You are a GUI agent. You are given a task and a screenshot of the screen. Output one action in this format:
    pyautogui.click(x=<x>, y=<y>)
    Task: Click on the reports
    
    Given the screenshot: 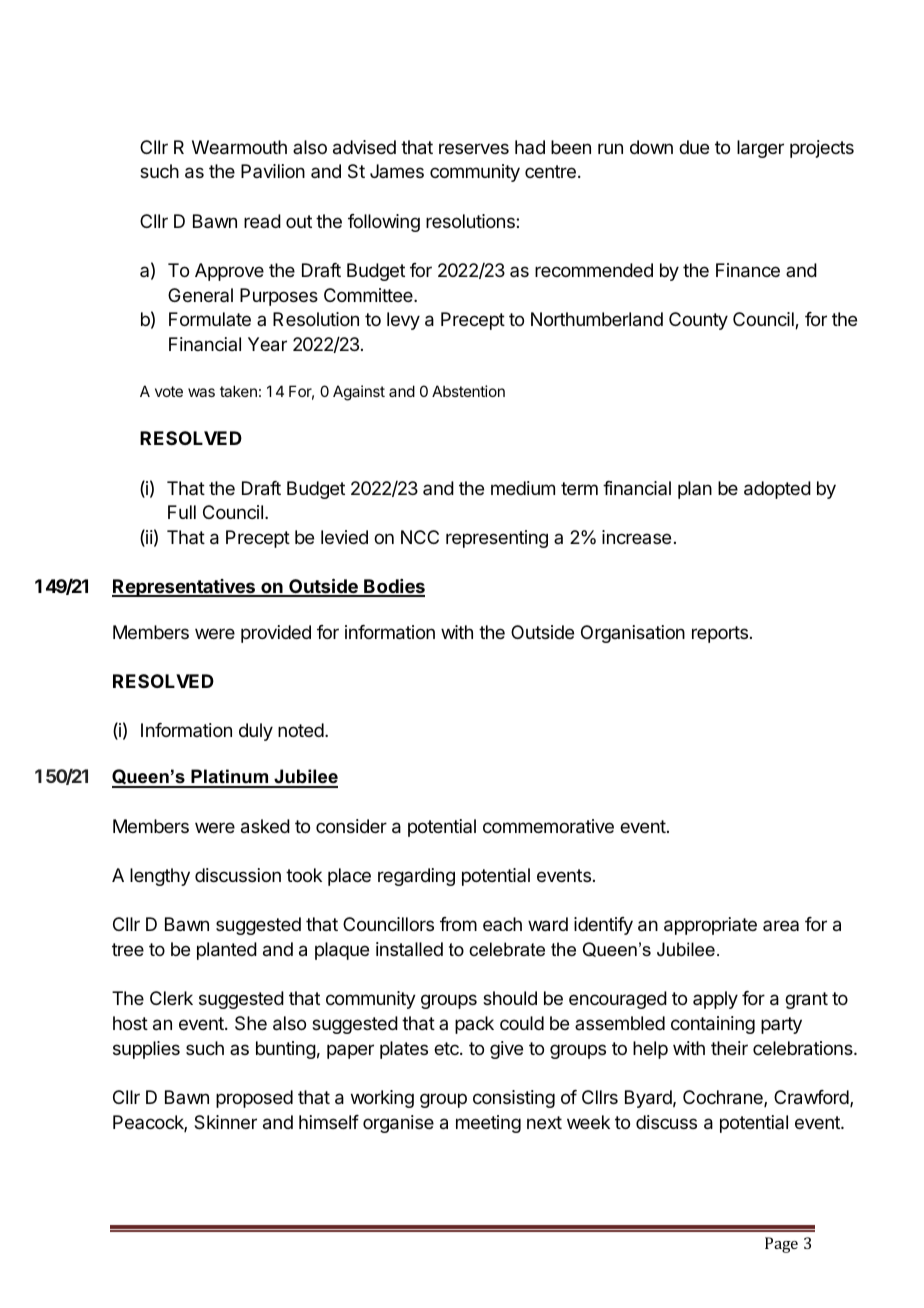 What is the action you would take?
    pyautogui.click(x=720, y=634)
